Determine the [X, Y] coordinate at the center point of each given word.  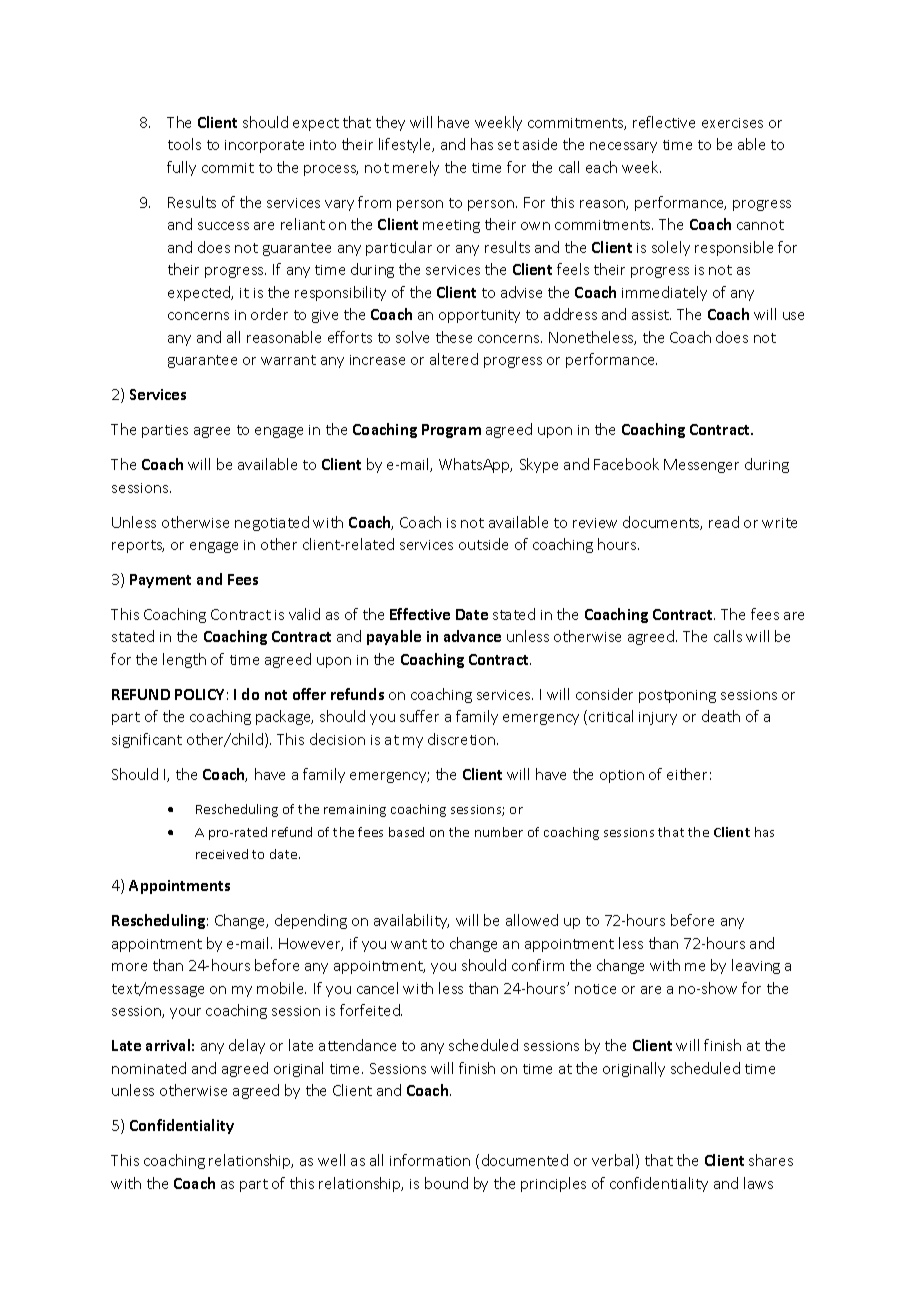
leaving [756, 966]
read [724, 522]
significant [147, 740]
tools [184, 144]
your [185, 1013]
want [409, 944]
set [508, 145]
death [721, 716]
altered [454, 359]
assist [651, 315]
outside [483, 544]
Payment [160, 581]
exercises [732, 123]
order [269, 314]
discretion [463, 739]
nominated [149, 1068]
